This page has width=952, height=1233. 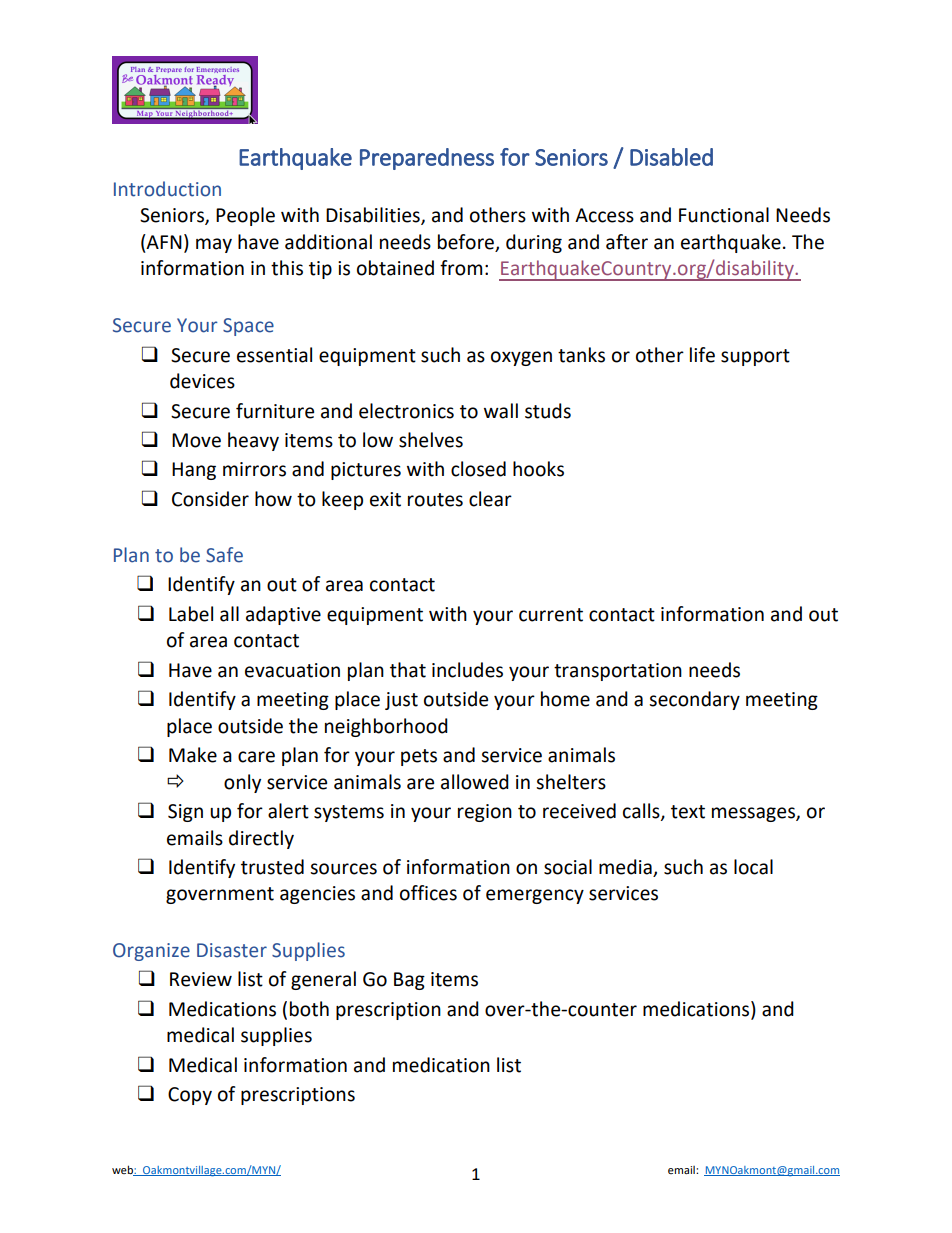 What do you see at coordinates (626, 868) in the page?
I see `media` at bounding box center [626, 868].
